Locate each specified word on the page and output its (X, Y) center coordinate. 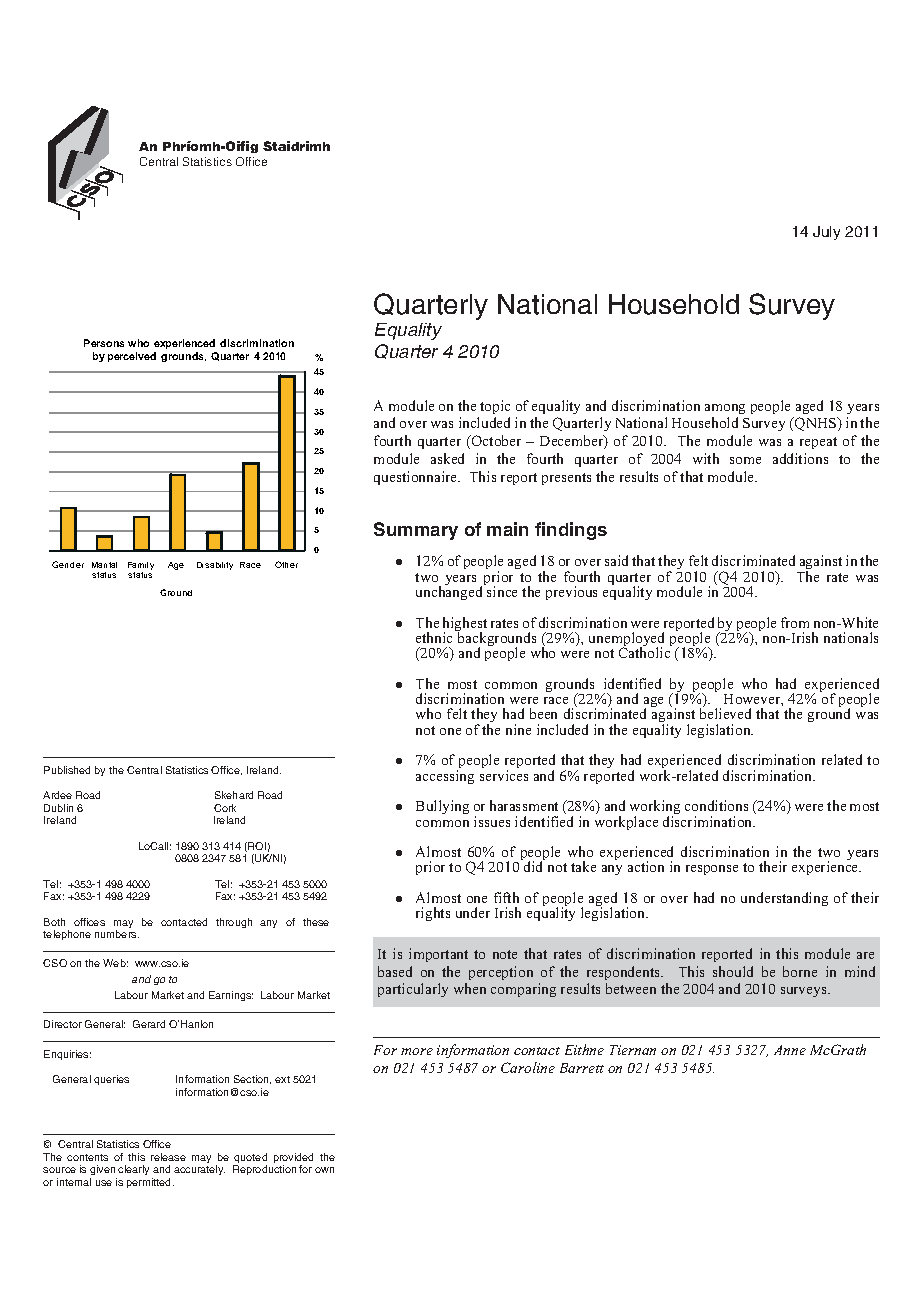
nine (518, 729)
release (168, 1157)
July (826, 233)
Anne (790, 1050)
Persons (104, 343)
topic (495, 407)
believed (725, 713)
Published (67, 770)
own (324, 1170)
